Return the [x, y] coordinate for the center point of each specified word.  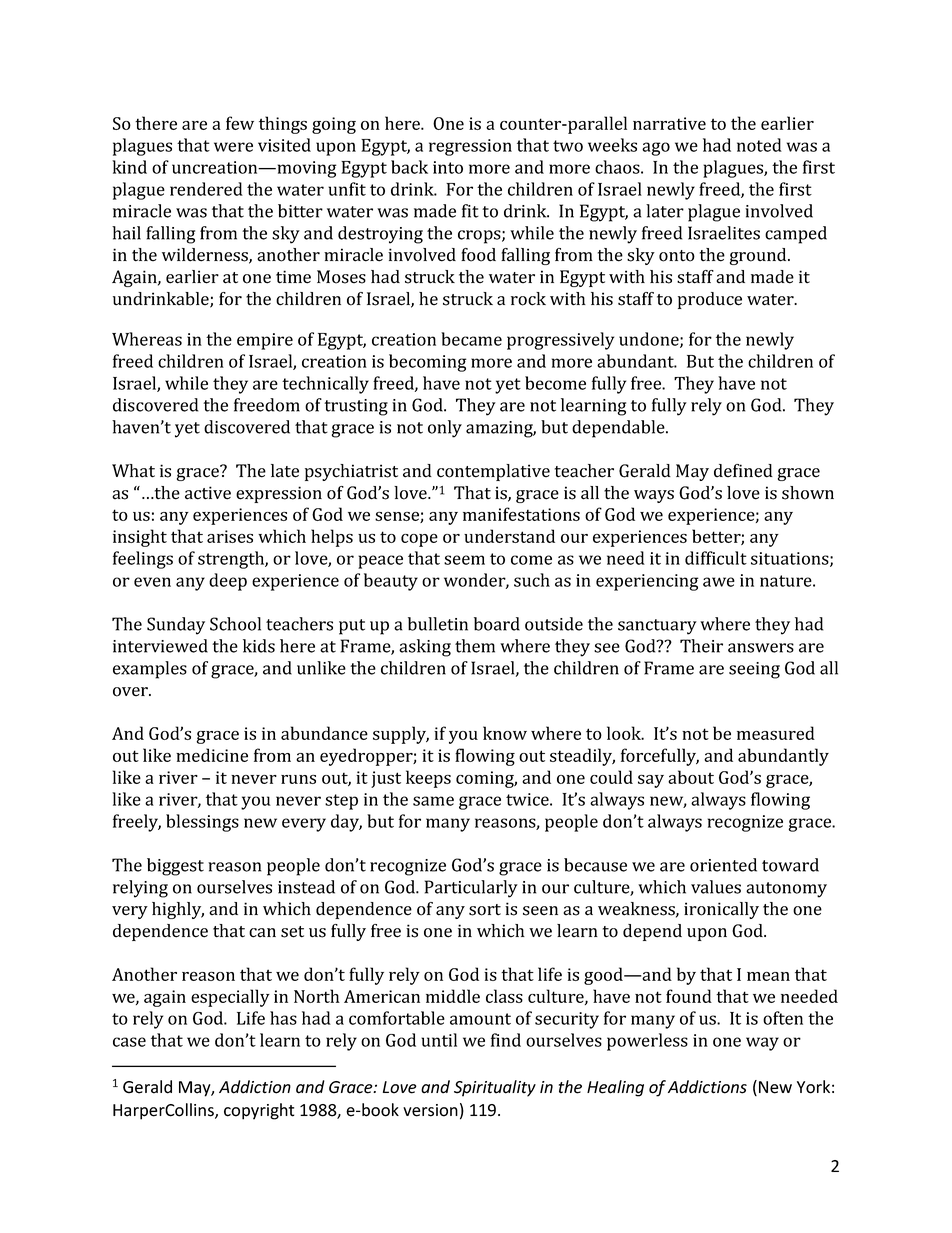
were [233, 147]
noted [759, 145]
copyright [259, 1111]
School [235, 624]
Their [701, 646]
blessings [202, 823]
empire [265, 341]
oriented [723, 865]
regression [470, 147]
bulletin [438, 624]
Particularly [471, 889]
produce [710, 300]
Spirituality [495, 1088]
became [471, 339]
